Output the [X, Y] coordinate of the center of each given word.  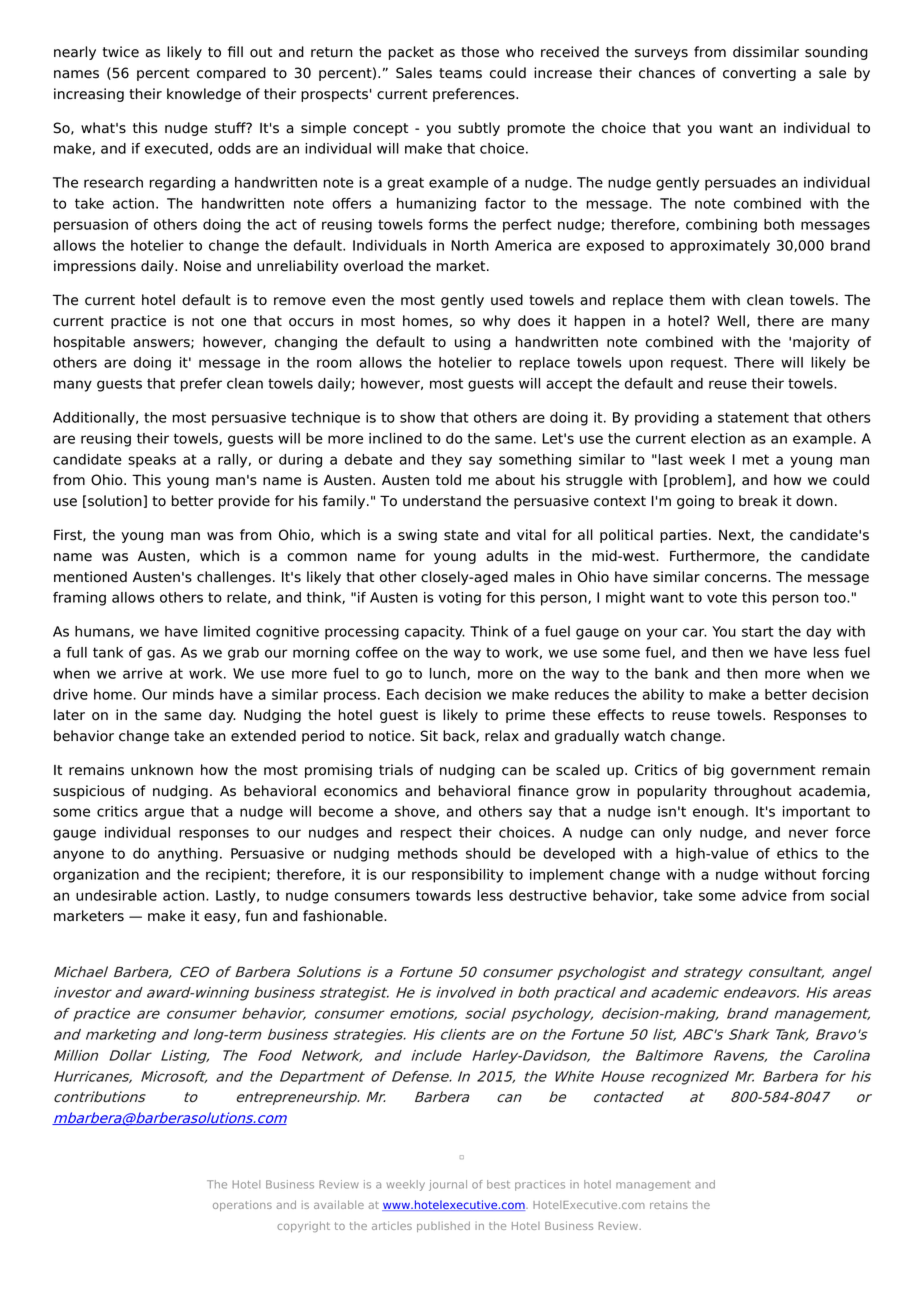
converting [759, 74]
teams [460, 73]
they [446, 461]
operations [242, 1205]
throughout [753, 792]
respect [426, 834]
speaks [152, 461]
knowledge [204, 95]
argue [164, 814]
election [718, 438]
